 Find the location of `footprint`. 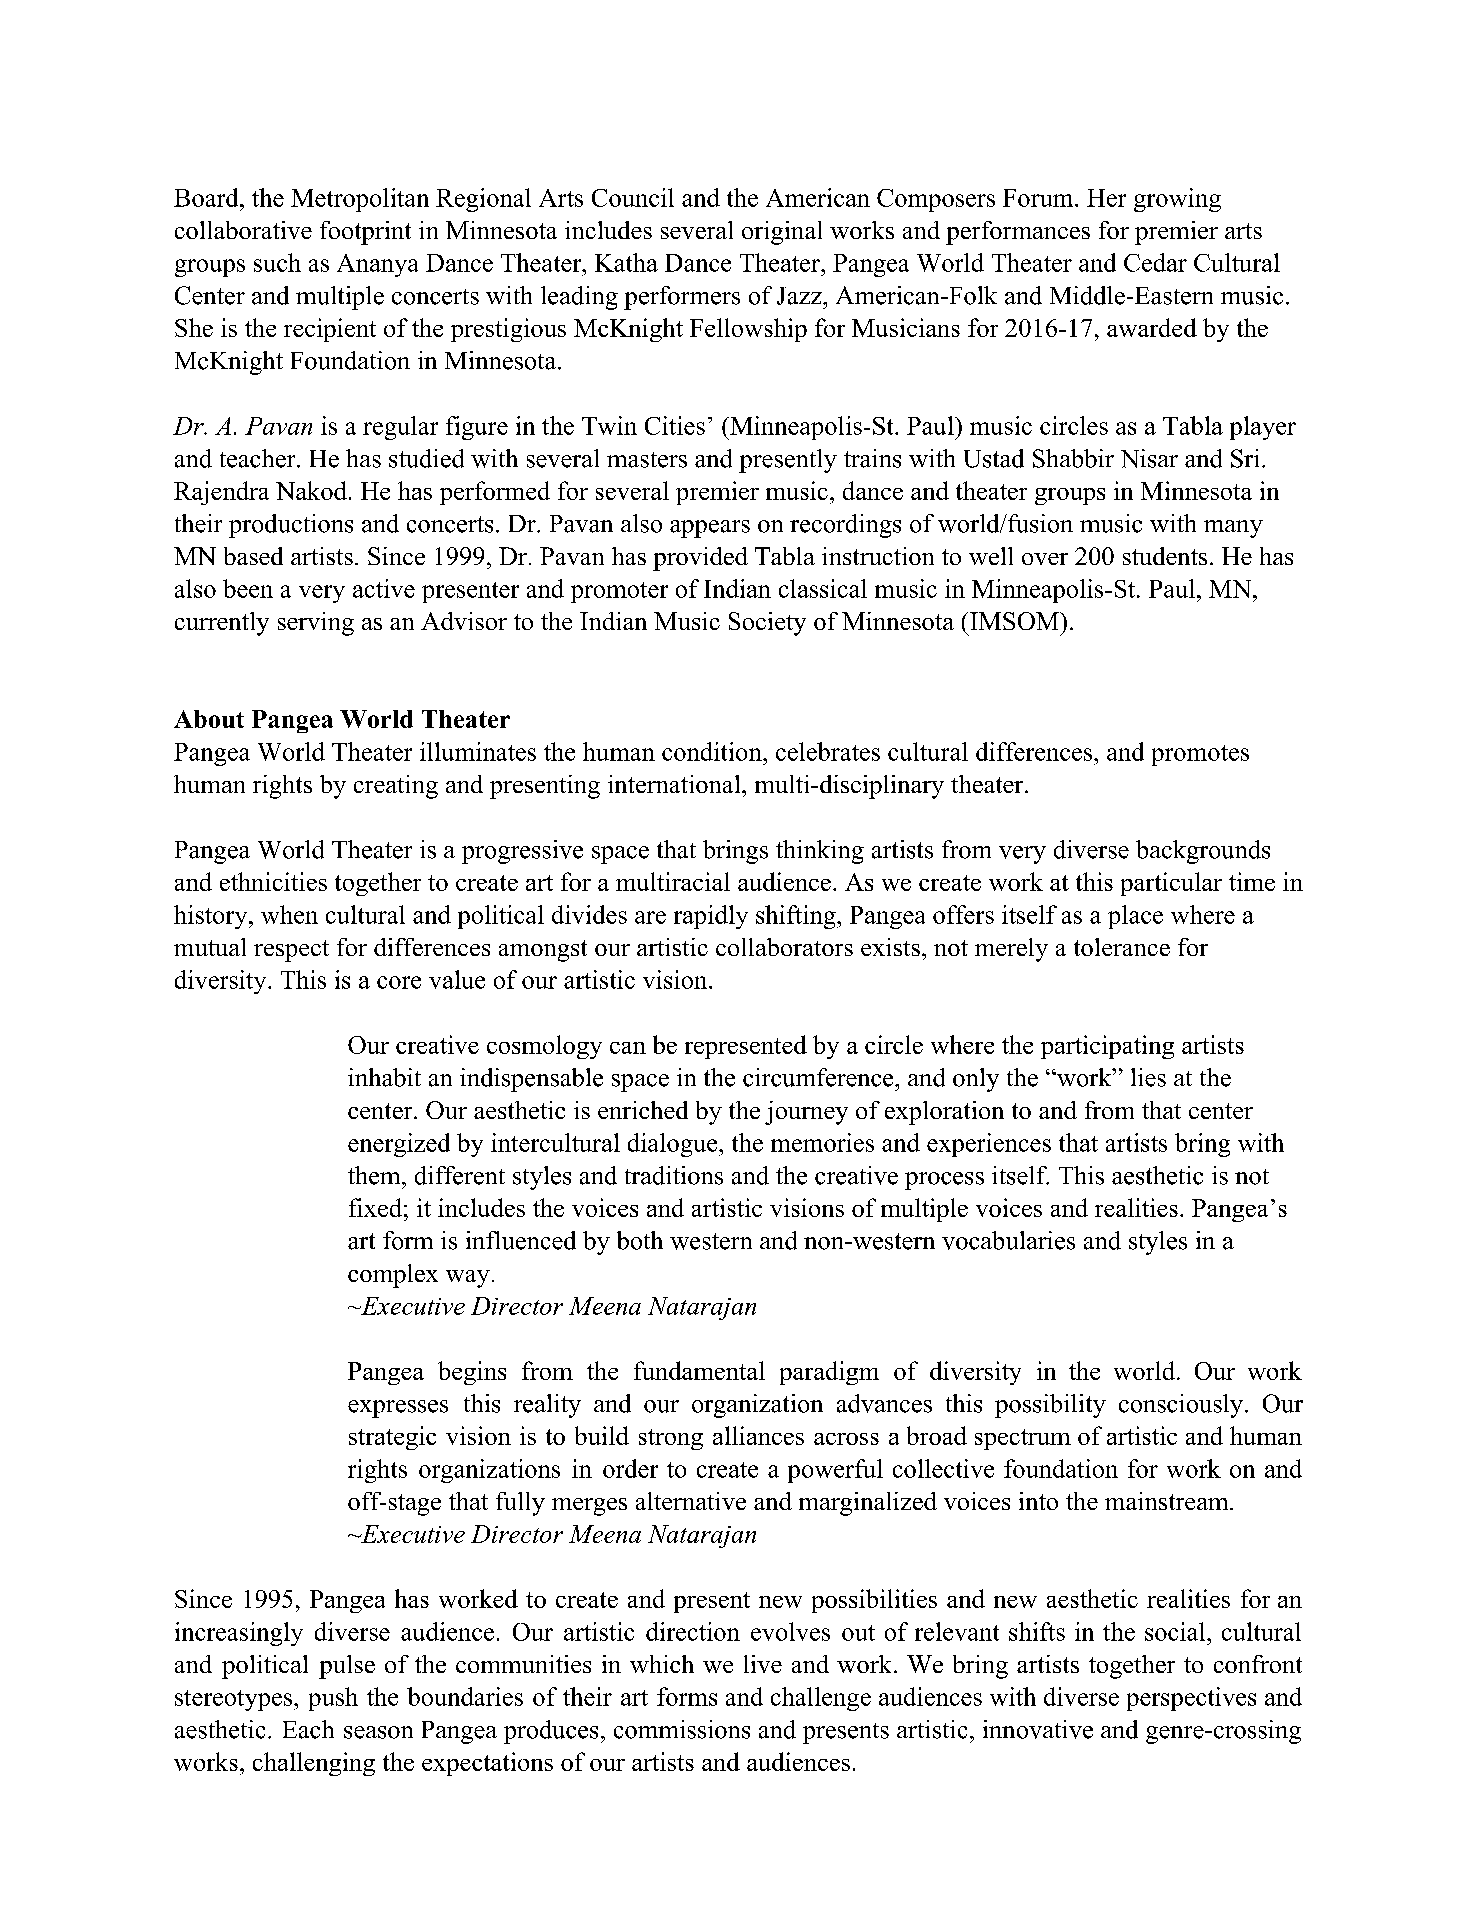

footprint is located at coordinates (365, 233).
